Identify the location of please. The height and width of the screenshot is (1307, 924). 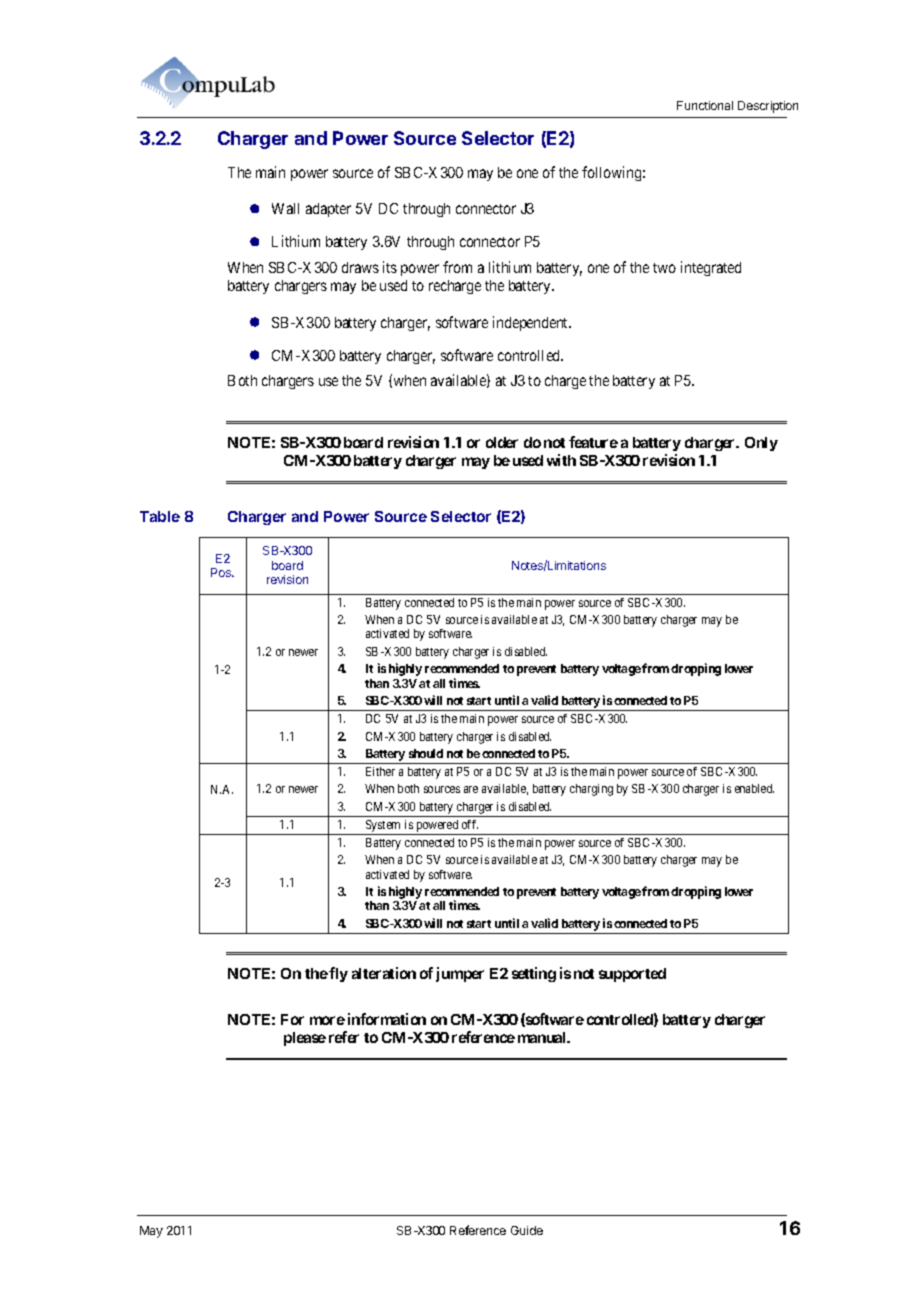
(305, 1039).
